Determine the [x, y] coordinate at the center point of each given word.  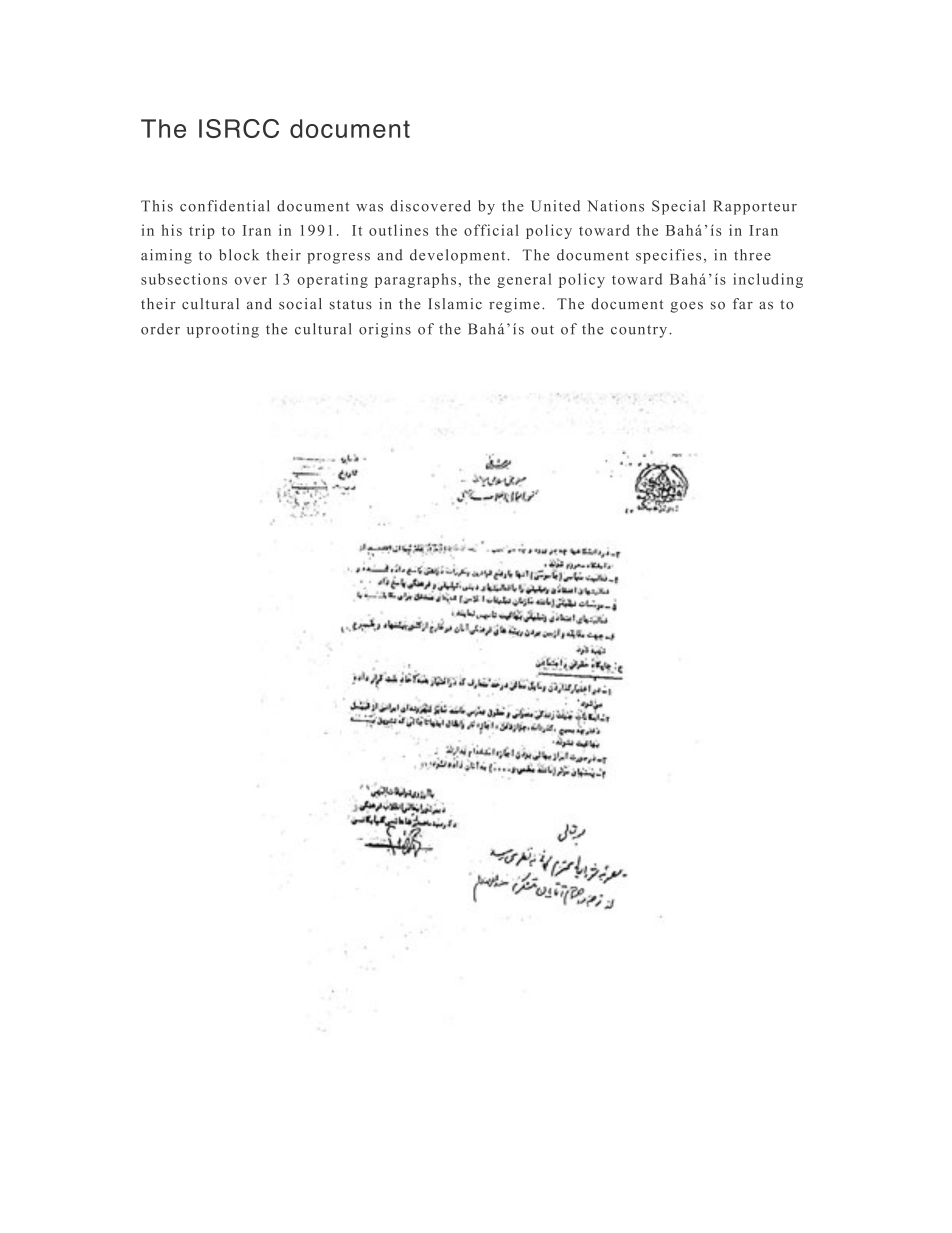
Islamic [455, 304]
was [369, 208]
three [752, 255]
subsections [184, 279]
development [459, 256]
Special [678, 207]
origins [385, 330]
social [300, 304]
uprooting [223, 330]
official [491, 230]
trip [202, 231]
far [743, 303]
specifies [668, 256]
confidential [225, 206]
